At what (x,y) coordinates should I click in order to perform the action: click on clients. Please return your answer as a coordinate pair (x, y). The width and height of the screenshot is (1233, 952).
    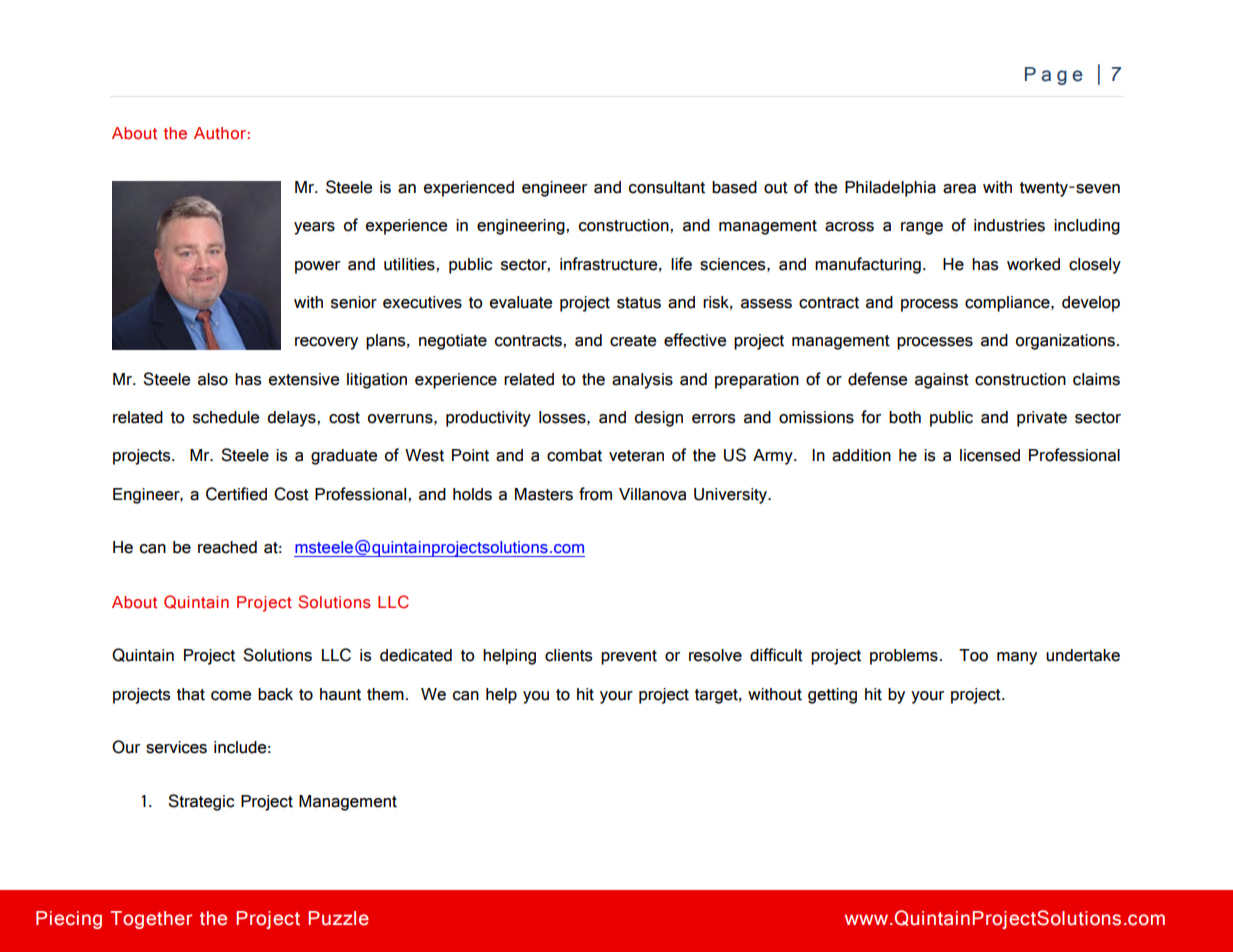
    Looking at the image, I should click on (568, 655).
